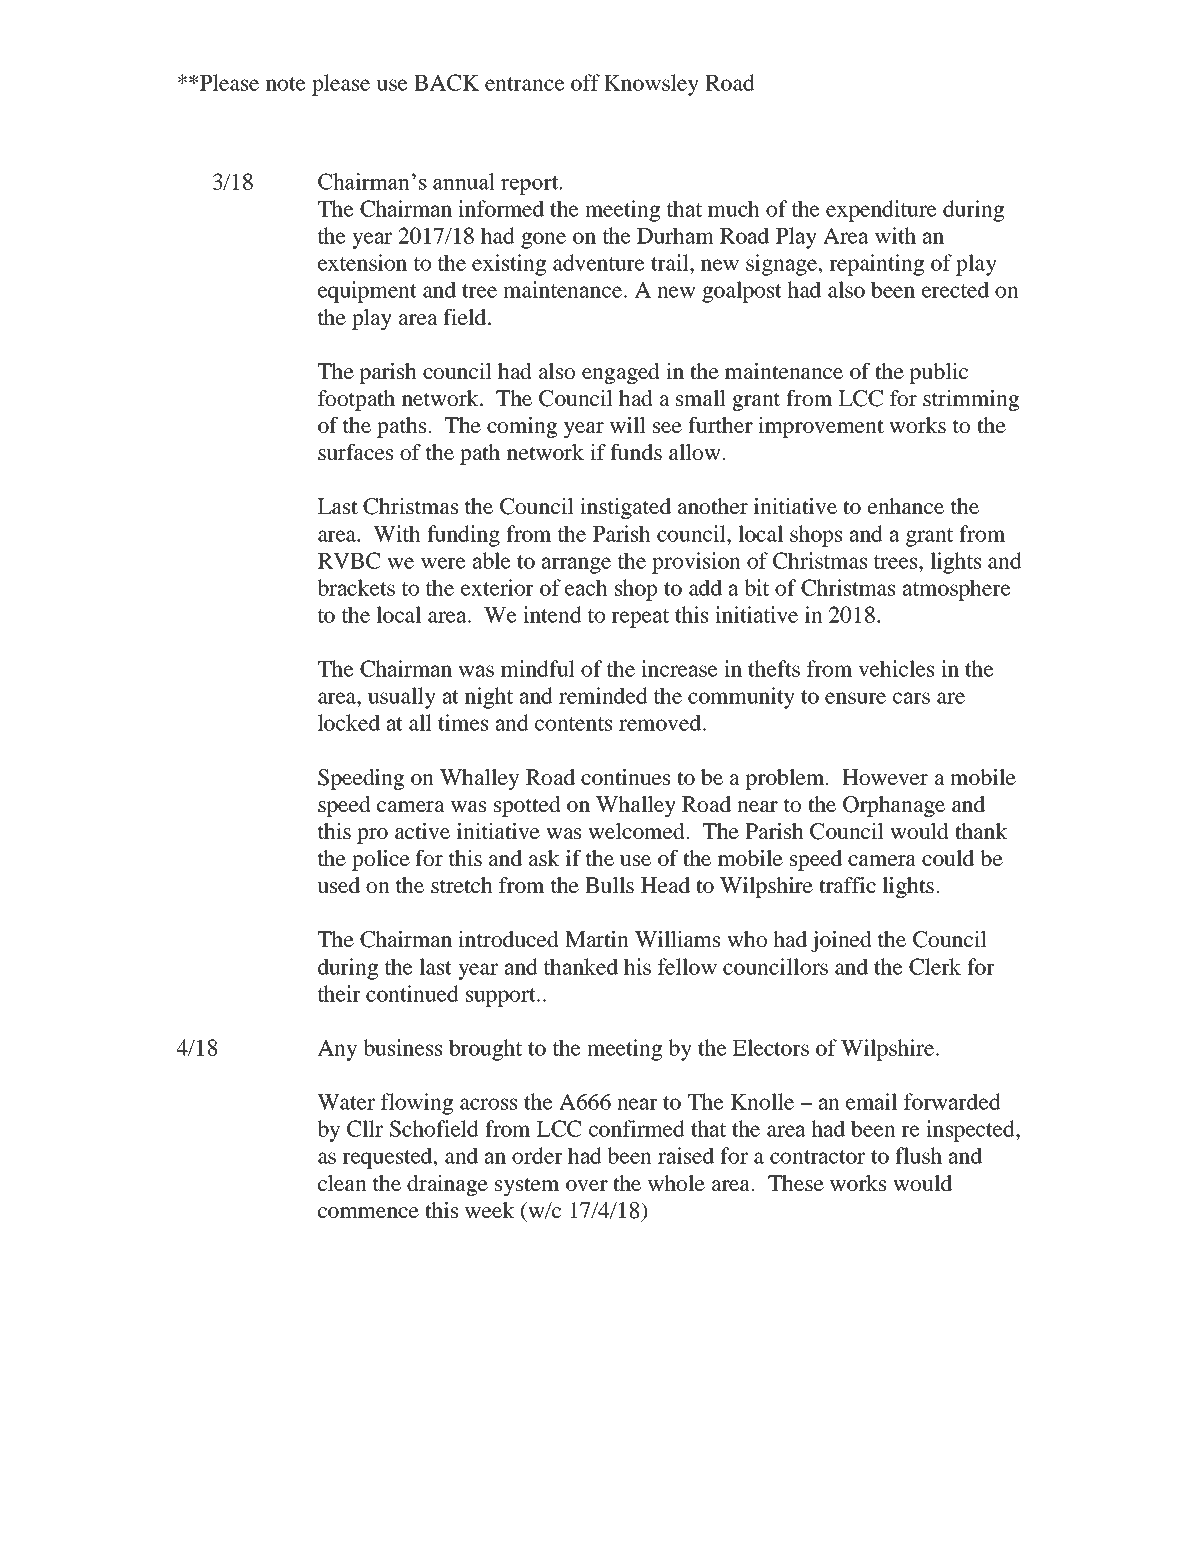 This screenshot has width=1200, height=1553. I want to click on over, so click(587, 1185).
